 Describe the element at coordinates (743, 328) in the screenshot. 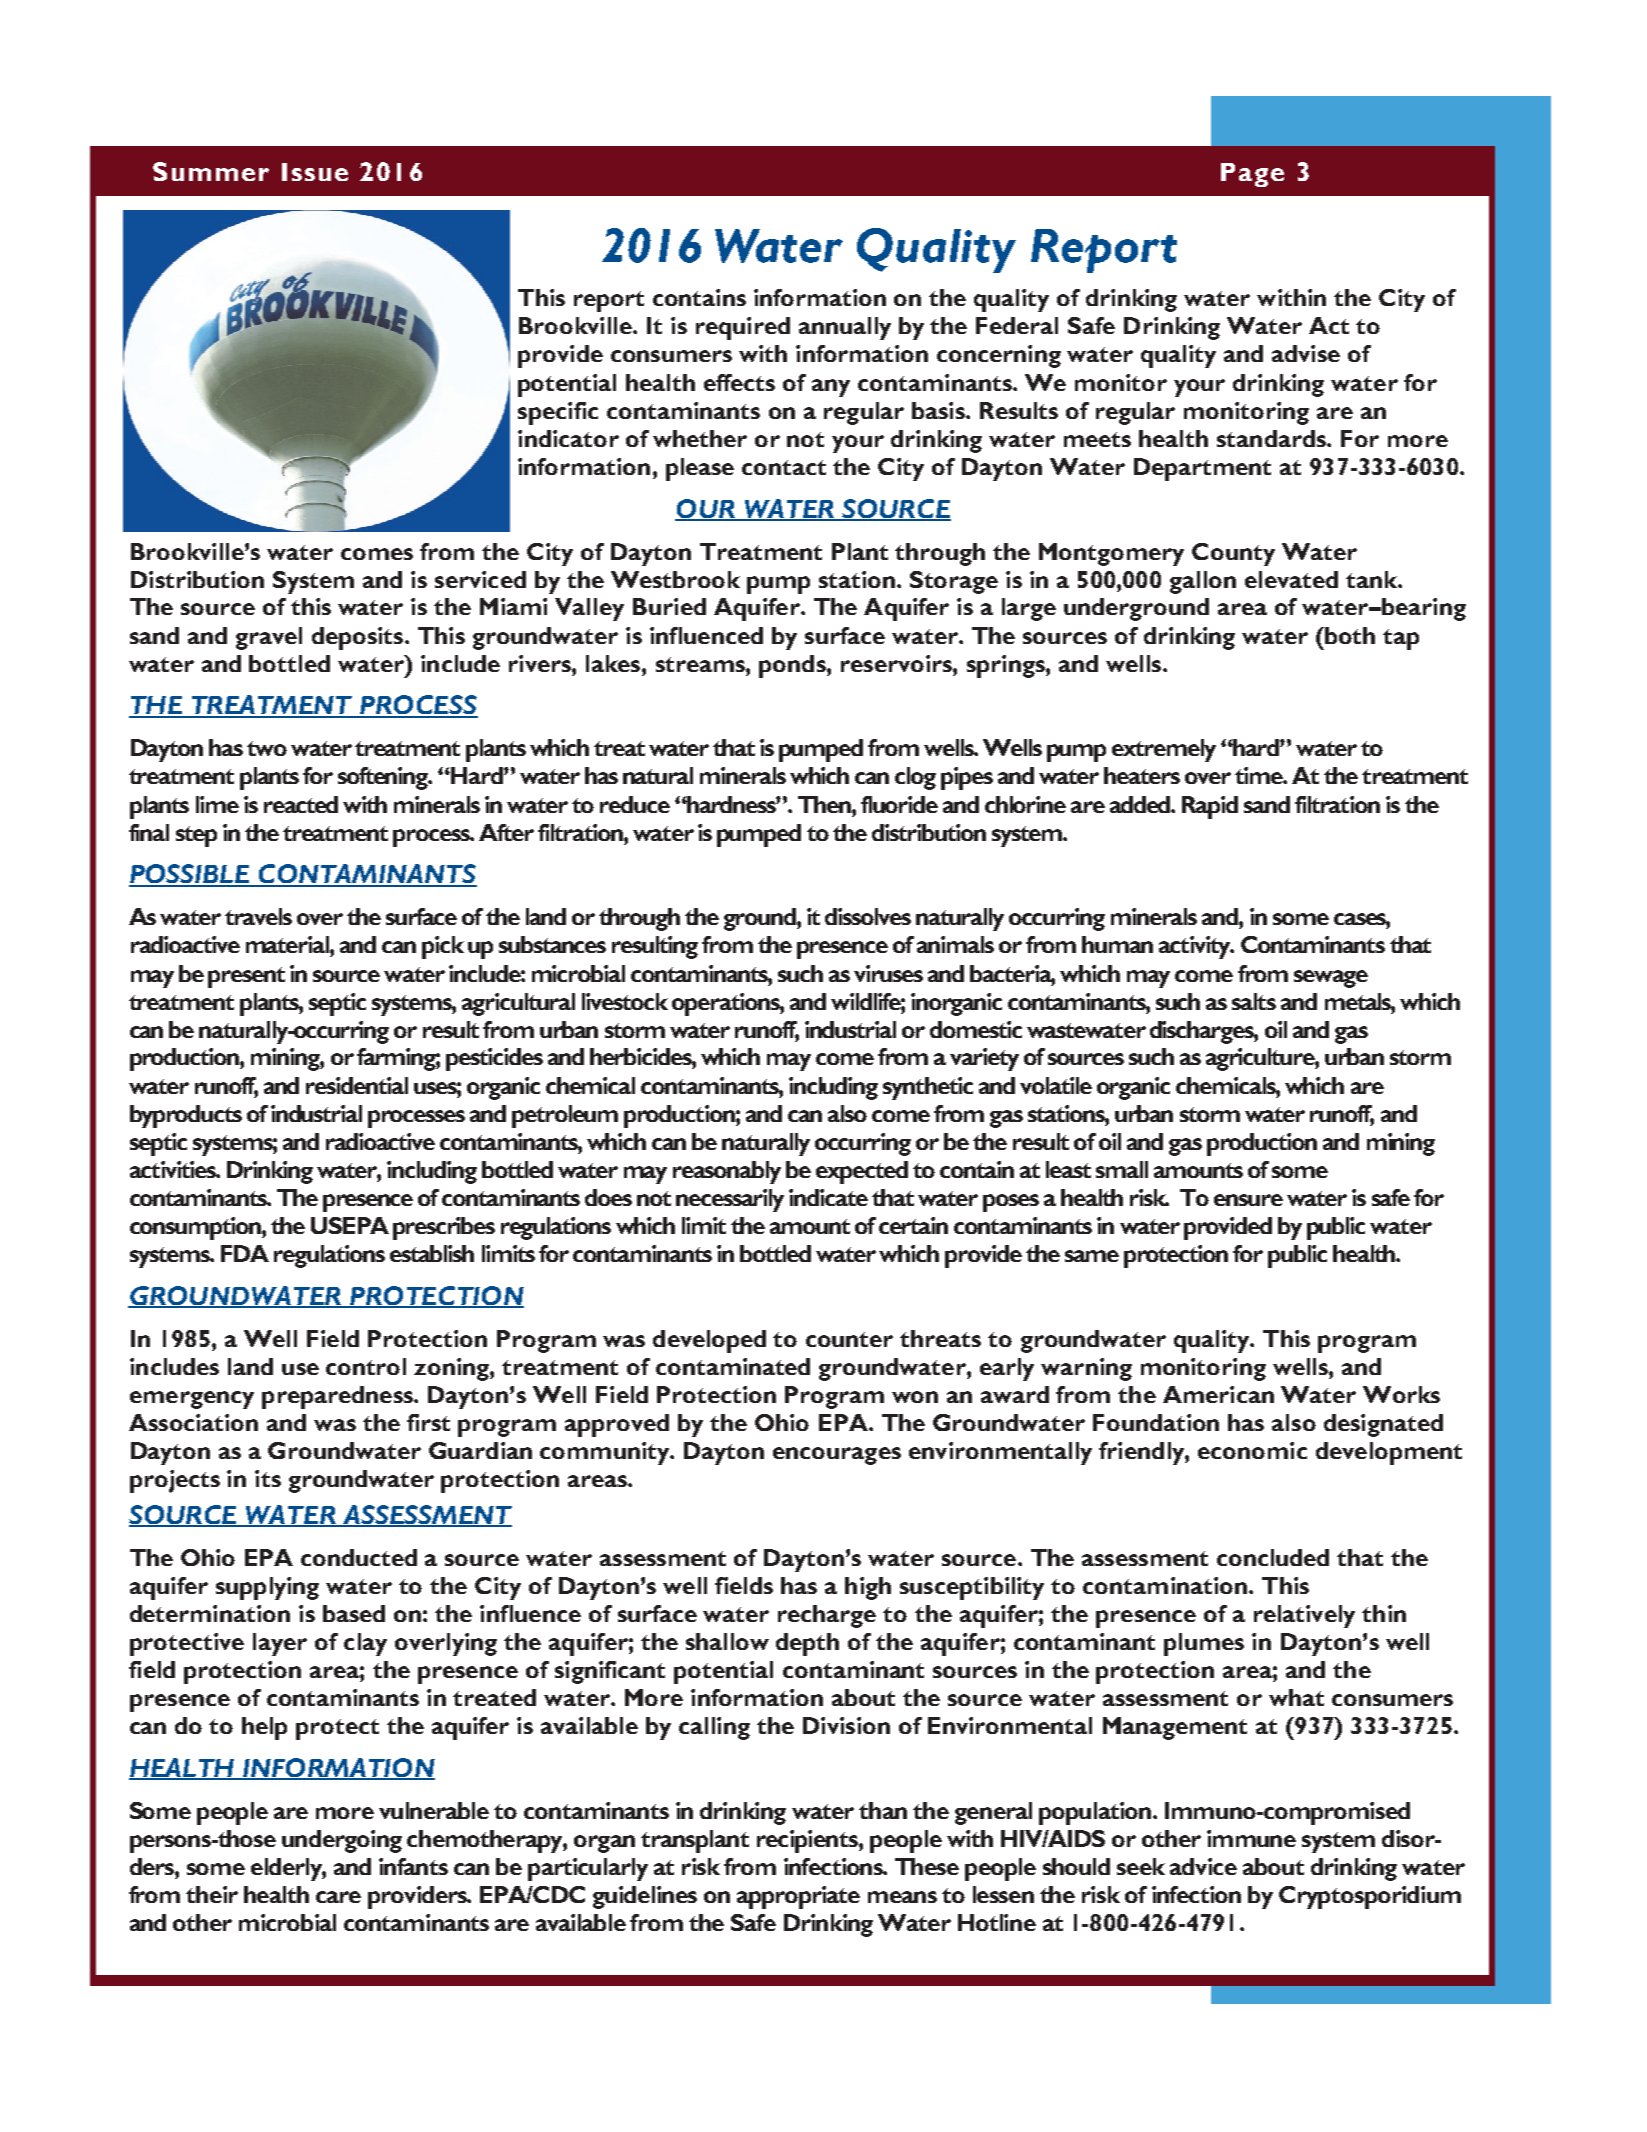

I see `required` at that location.
